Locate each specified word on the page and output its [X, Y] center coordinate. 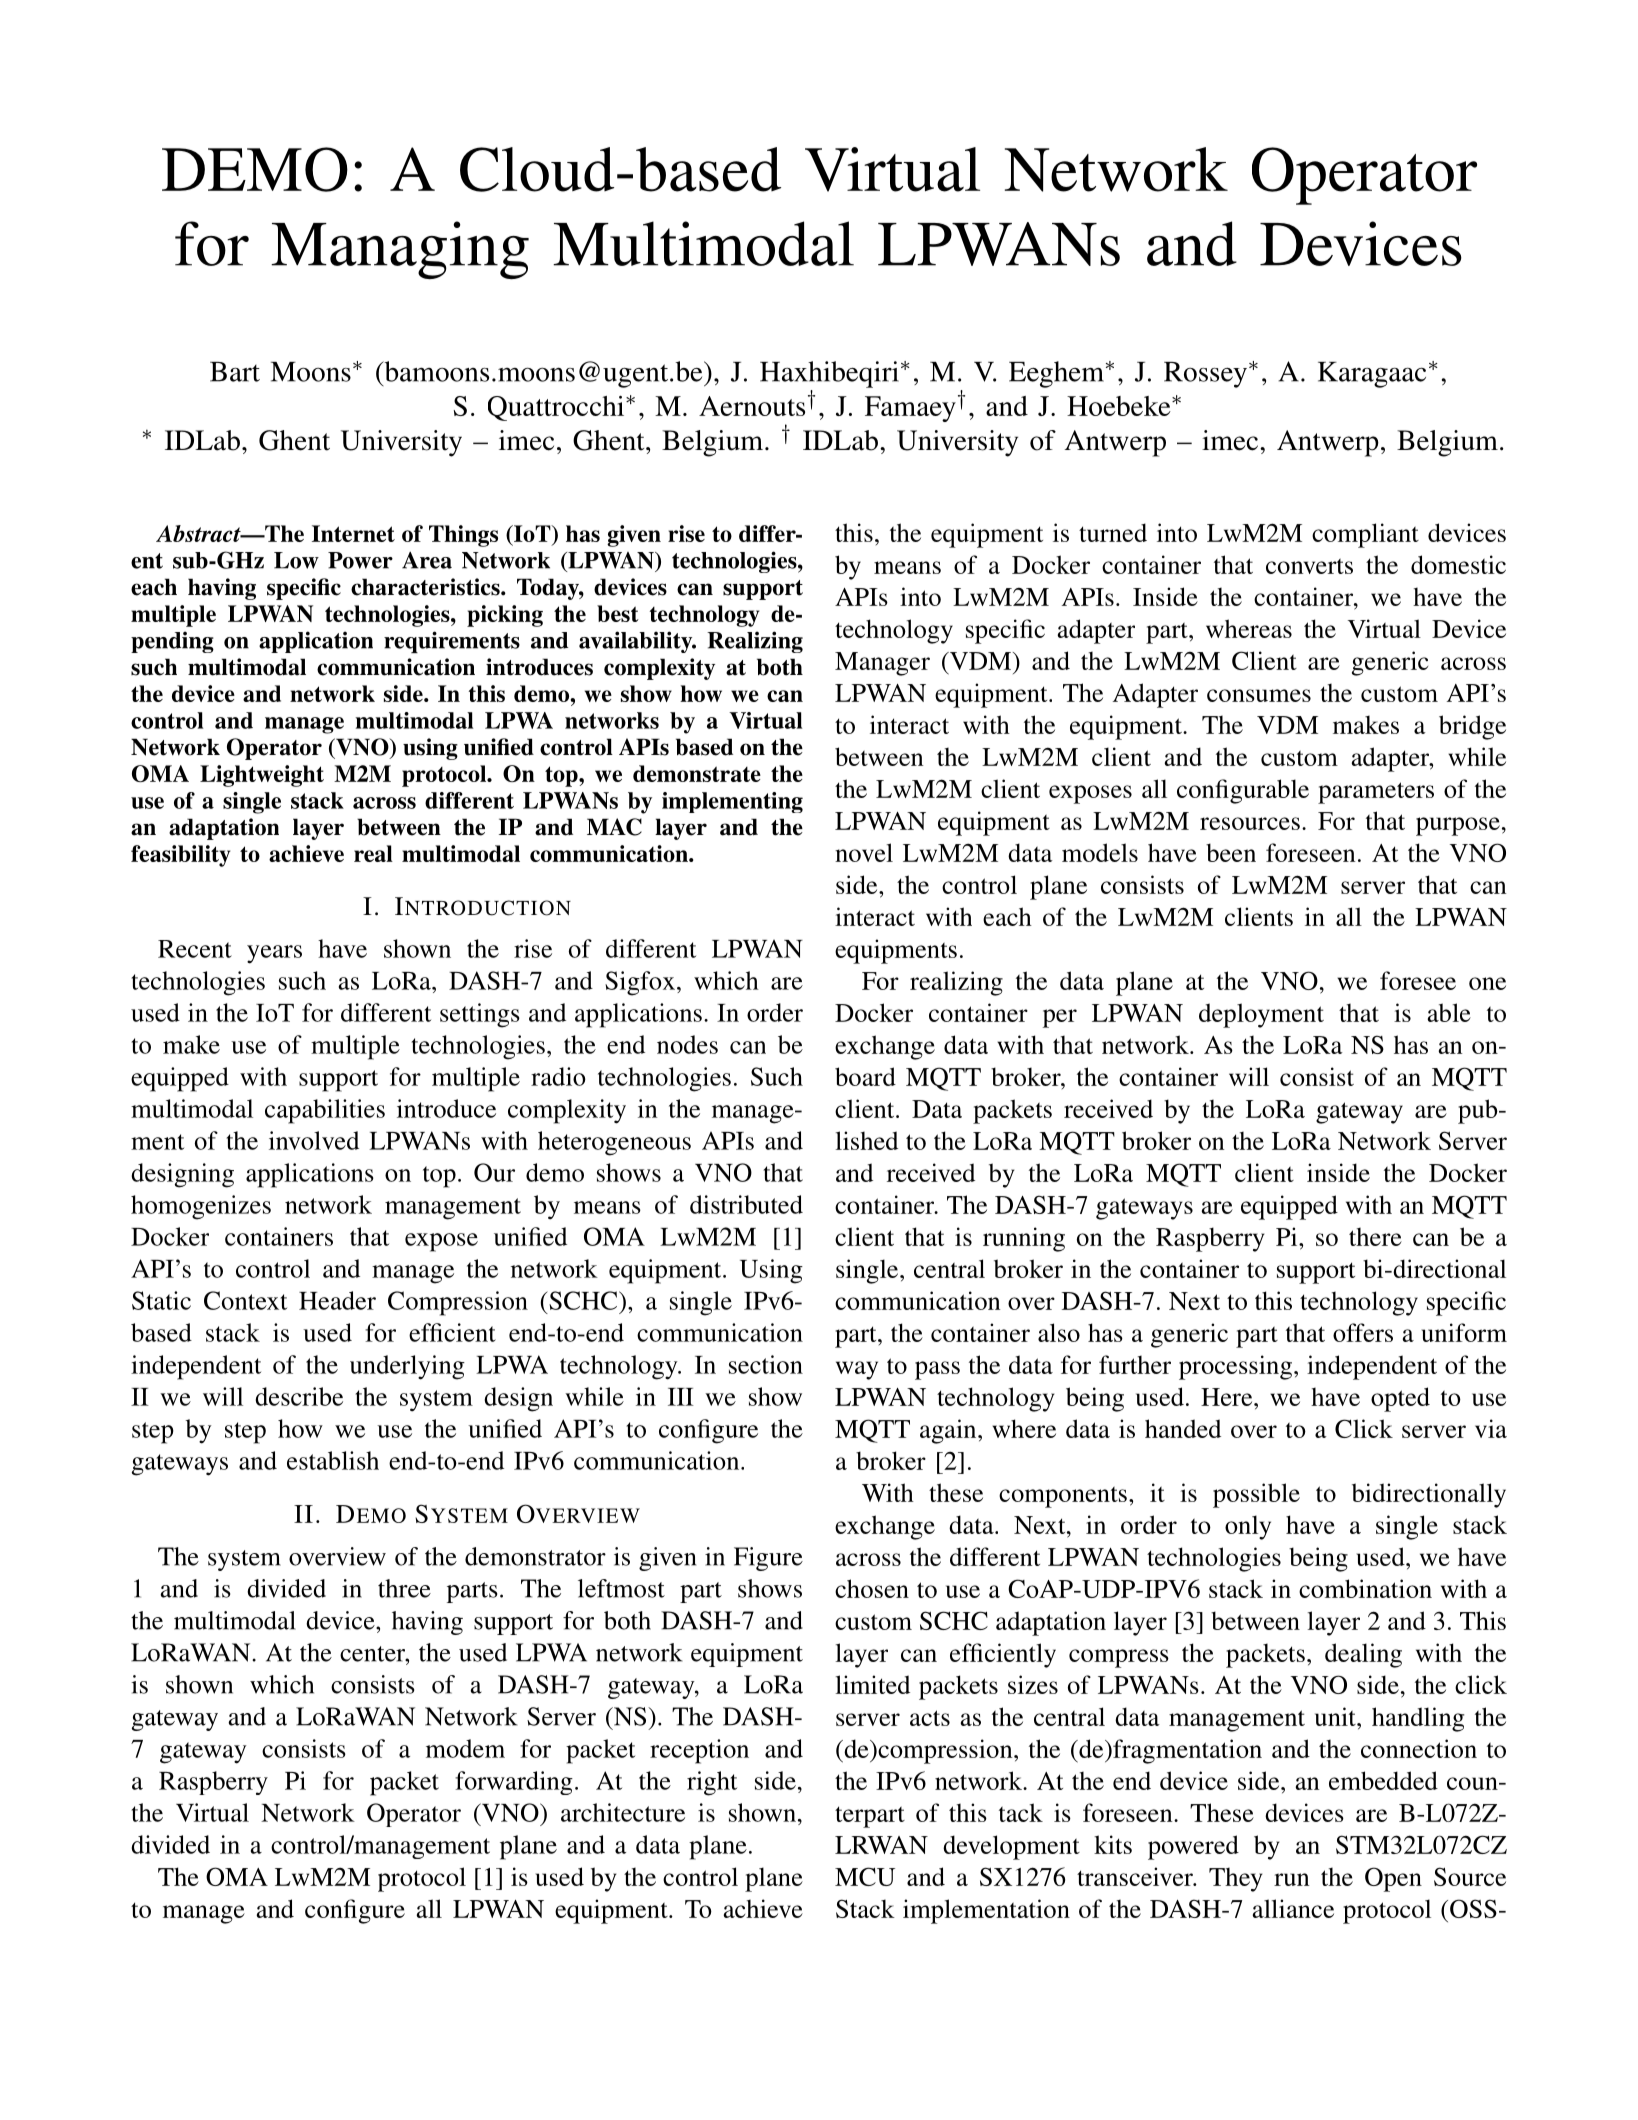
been [1231, 852]
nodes [687, 1044]
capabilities [325, 1111]
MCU [865, 1876]
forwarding [514, 1783]
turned [1113, 532]
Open [1393, 1879]
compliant [1365, 535]
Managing [400, 250]
